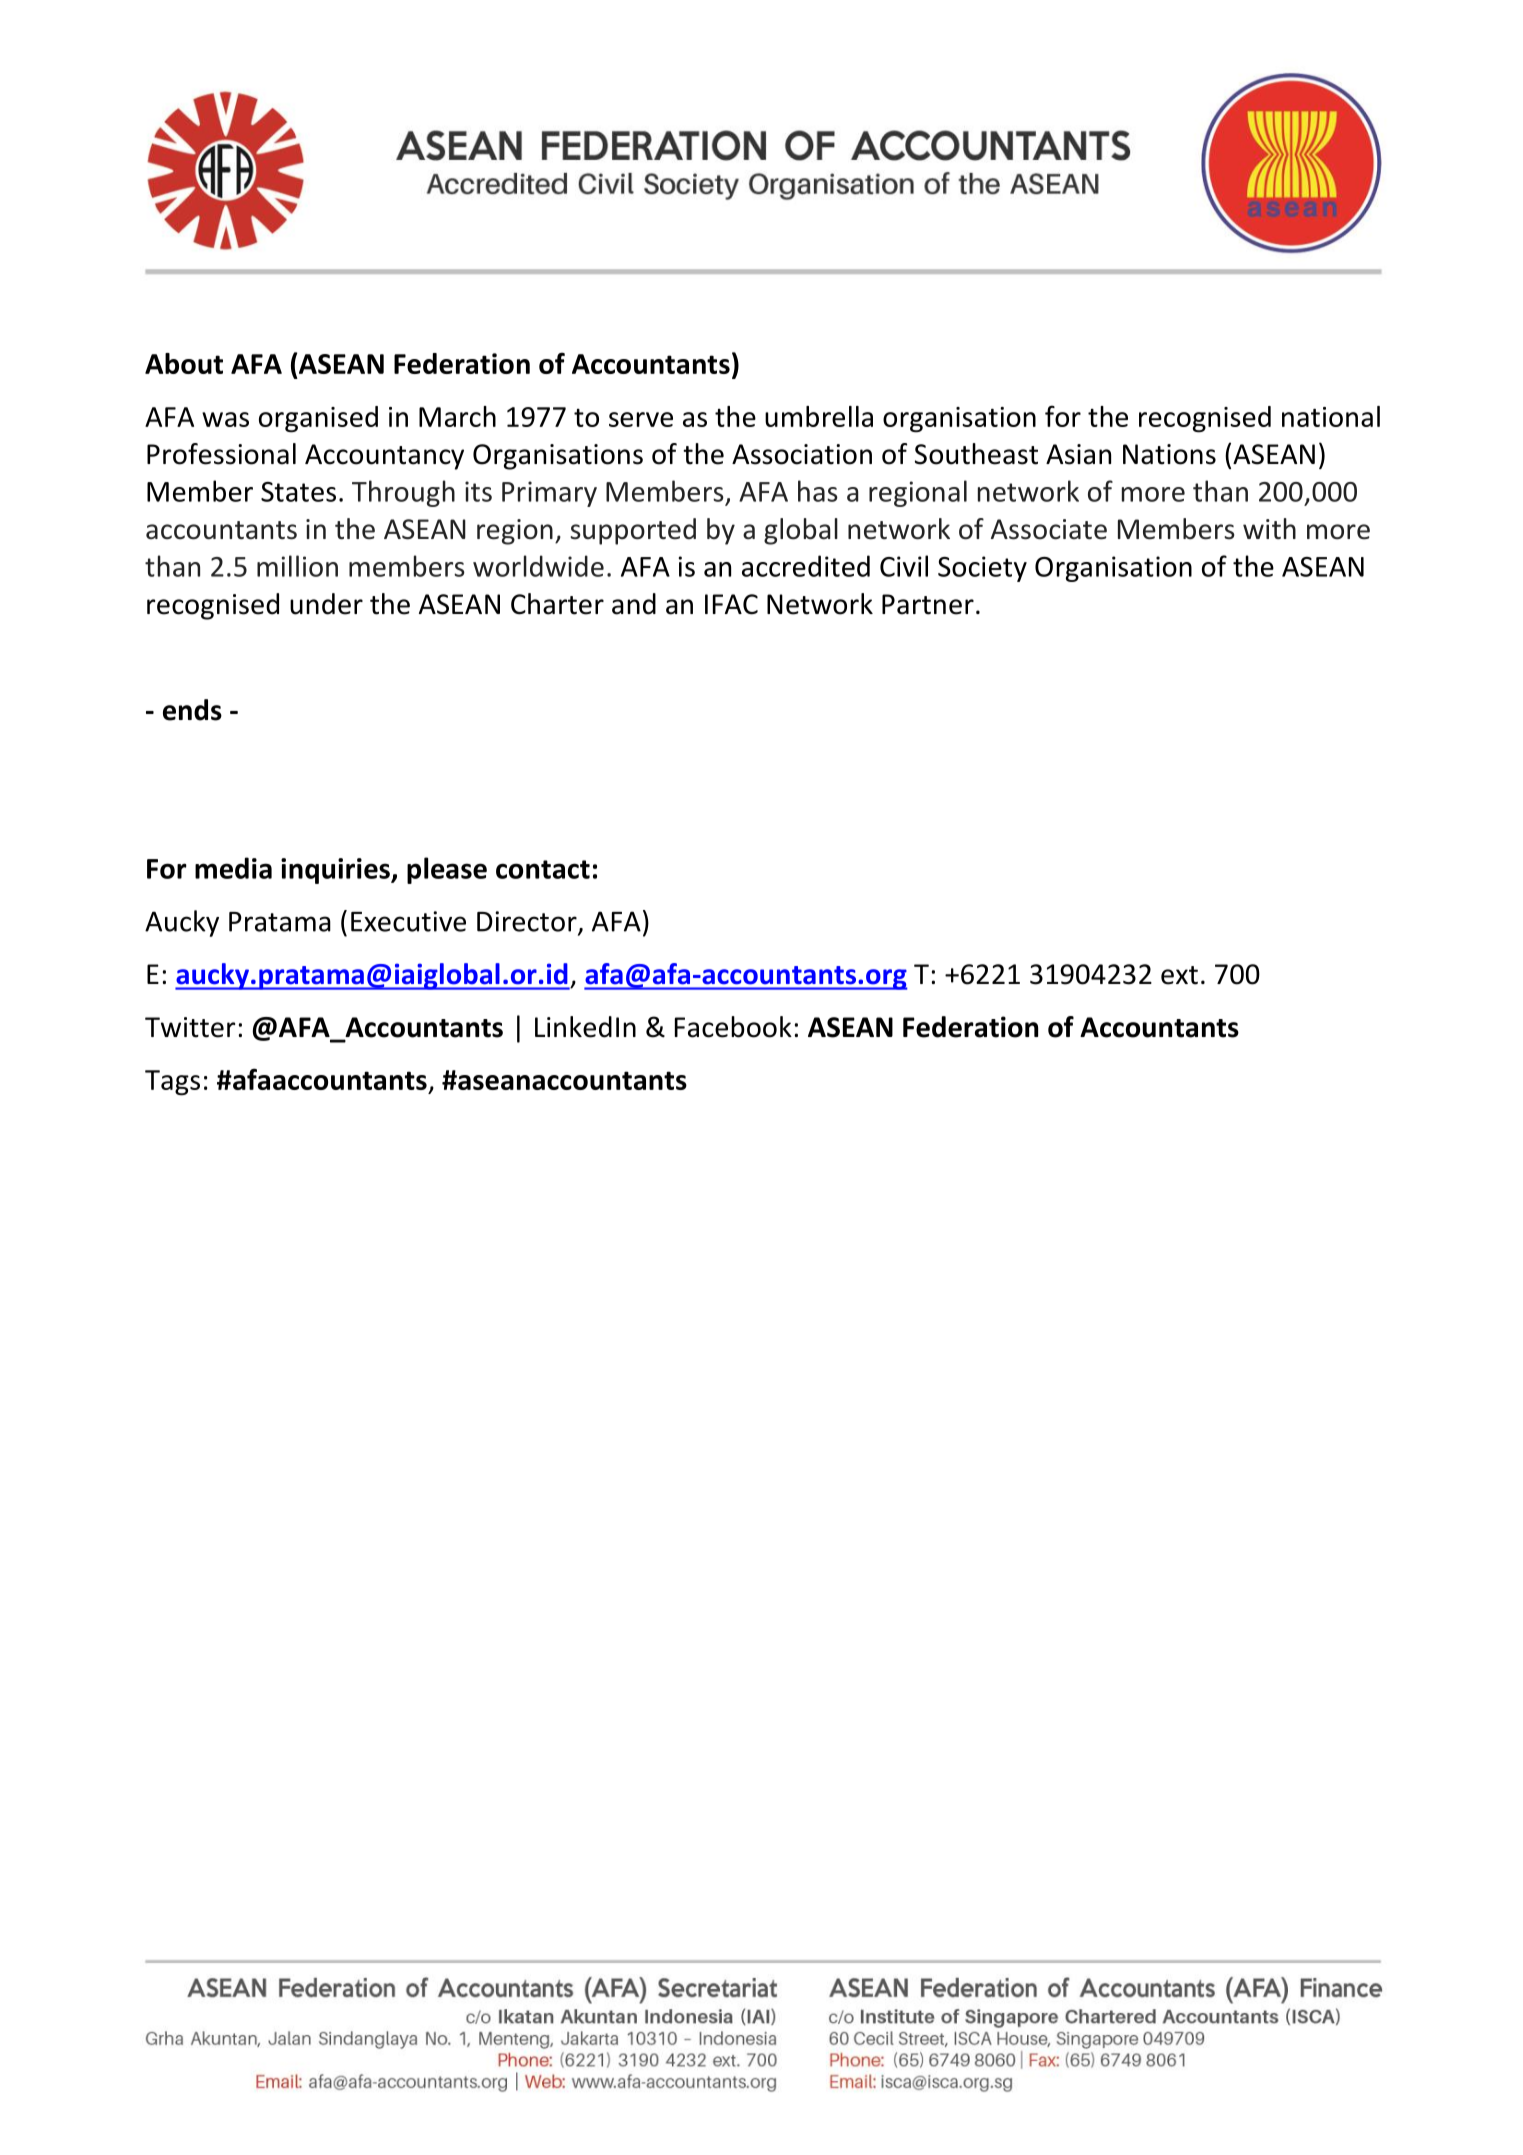 The image size is (1523, 2155). Describe the element at coordinates (1331, 416) in the screenshot. I see `national` at that location.
